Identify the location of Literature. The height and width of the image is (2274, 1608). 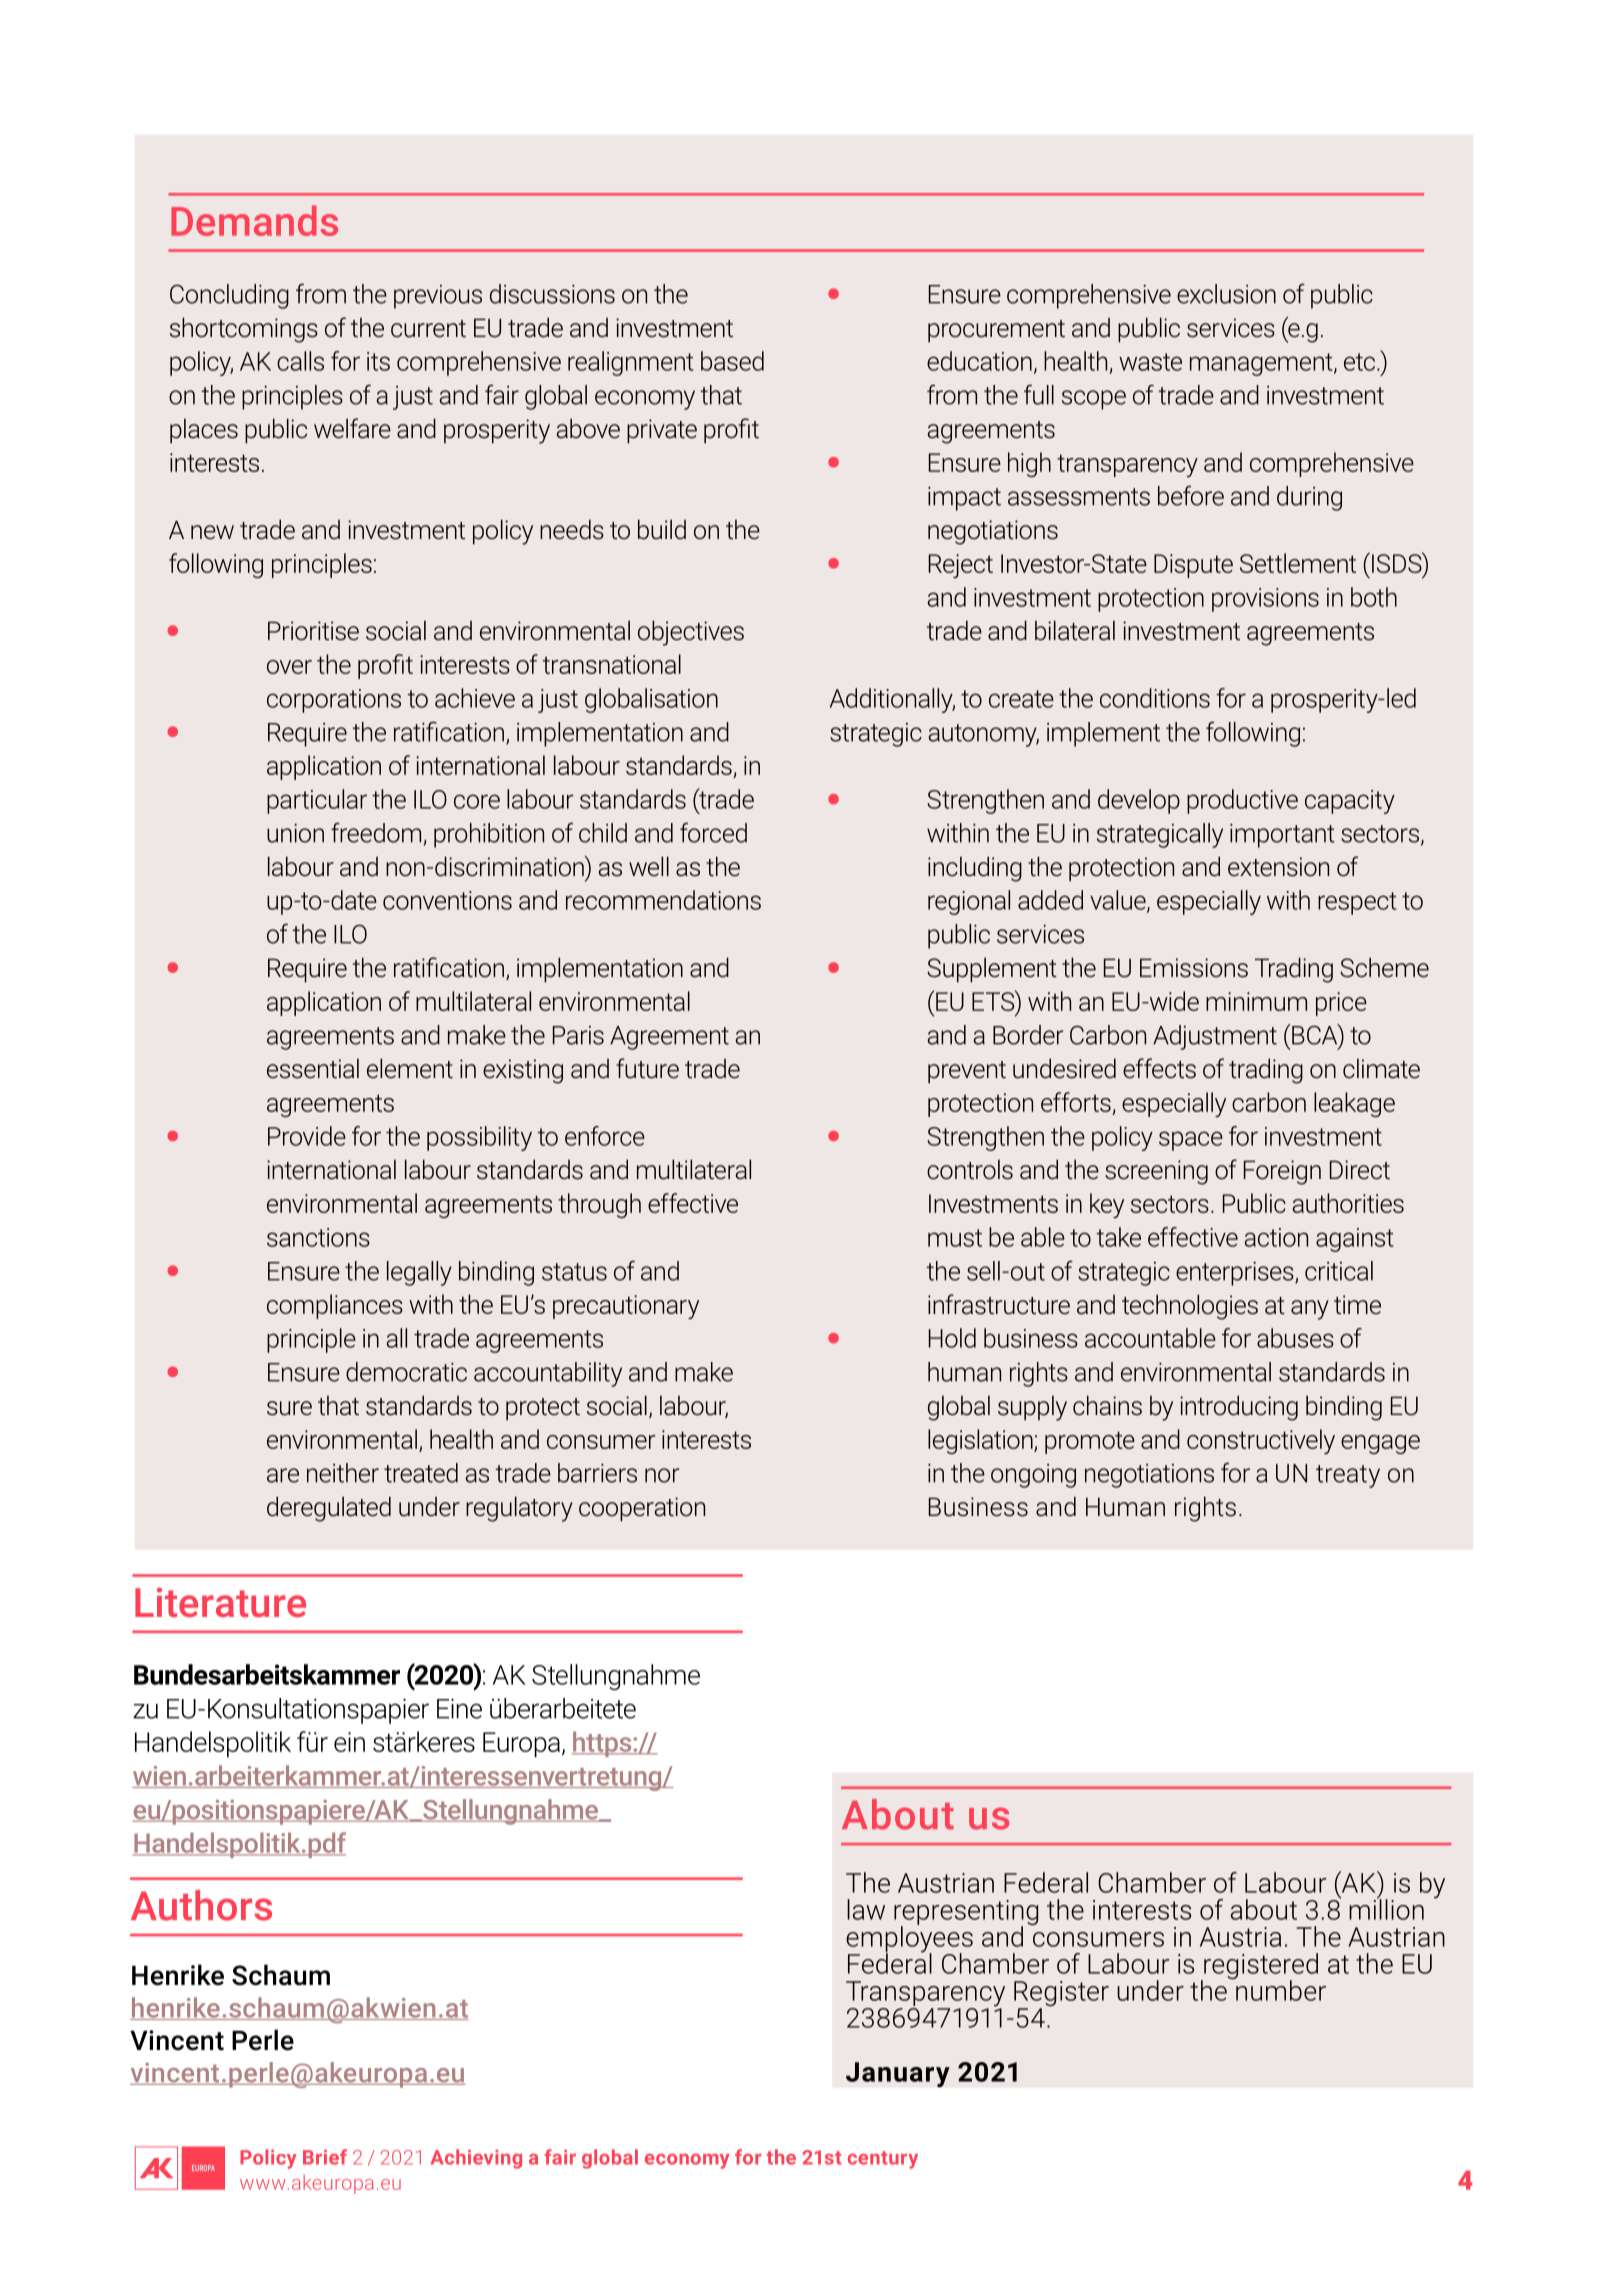
(220, 1602).
